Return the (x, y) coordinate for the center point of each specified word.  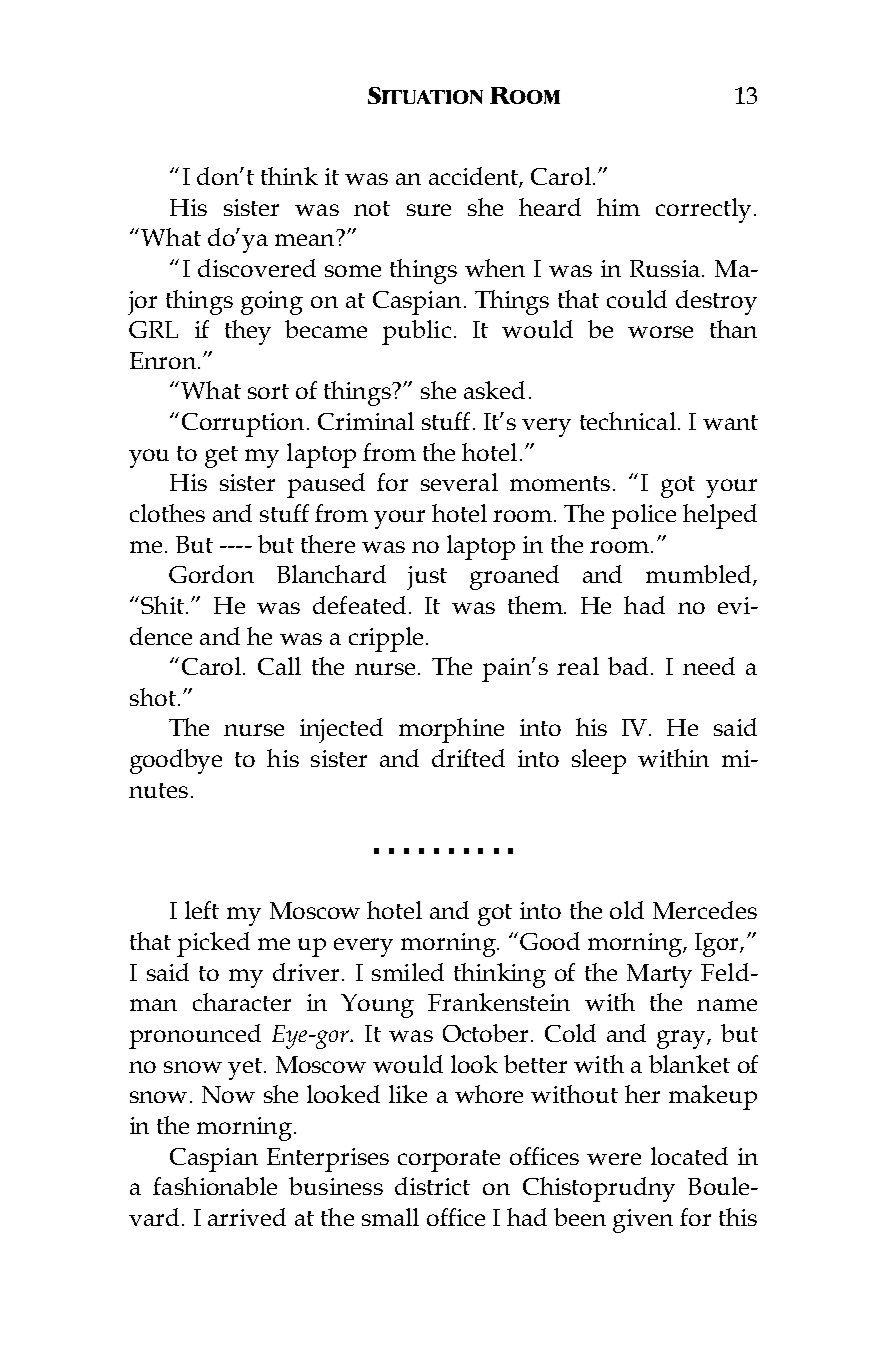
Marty (659, 976)
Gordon (211, 574)
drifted (468, 758)
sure (429, 210)
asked (494, 390)
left (202, 910)
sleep (599, 761)
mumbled (700, 575)
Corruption (243, 425)
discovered (257, 268)
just (427, 578)
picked (213, 944)
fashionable (215, 1186)
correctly (703, 210)
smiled (408, 972)
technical (628, 421)
